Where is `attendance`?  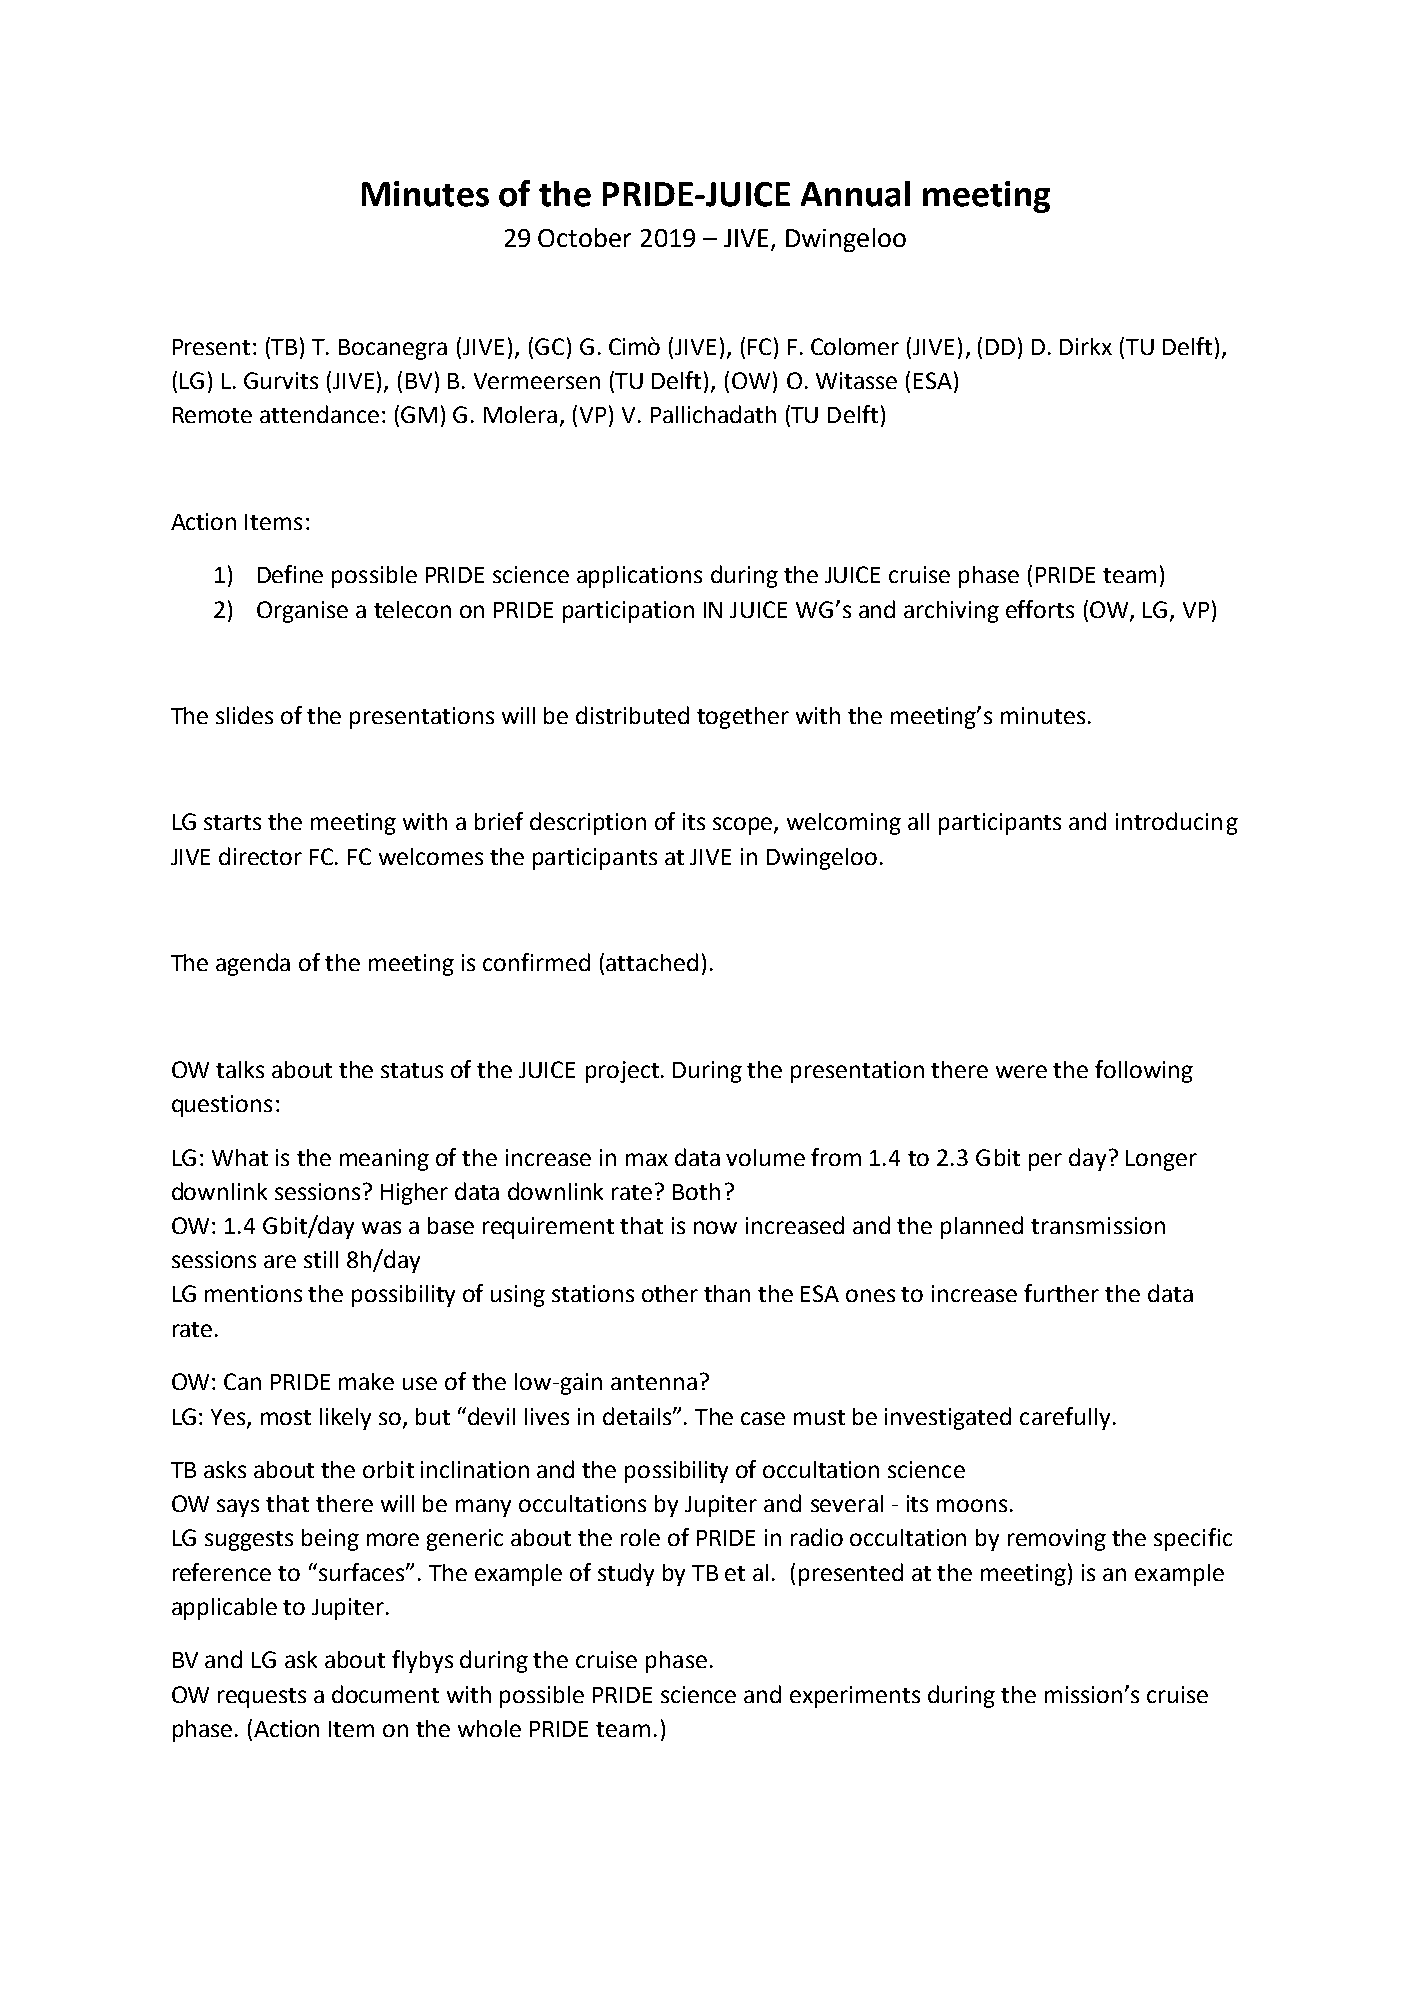 attendance is located at coordinates (319, 414).
